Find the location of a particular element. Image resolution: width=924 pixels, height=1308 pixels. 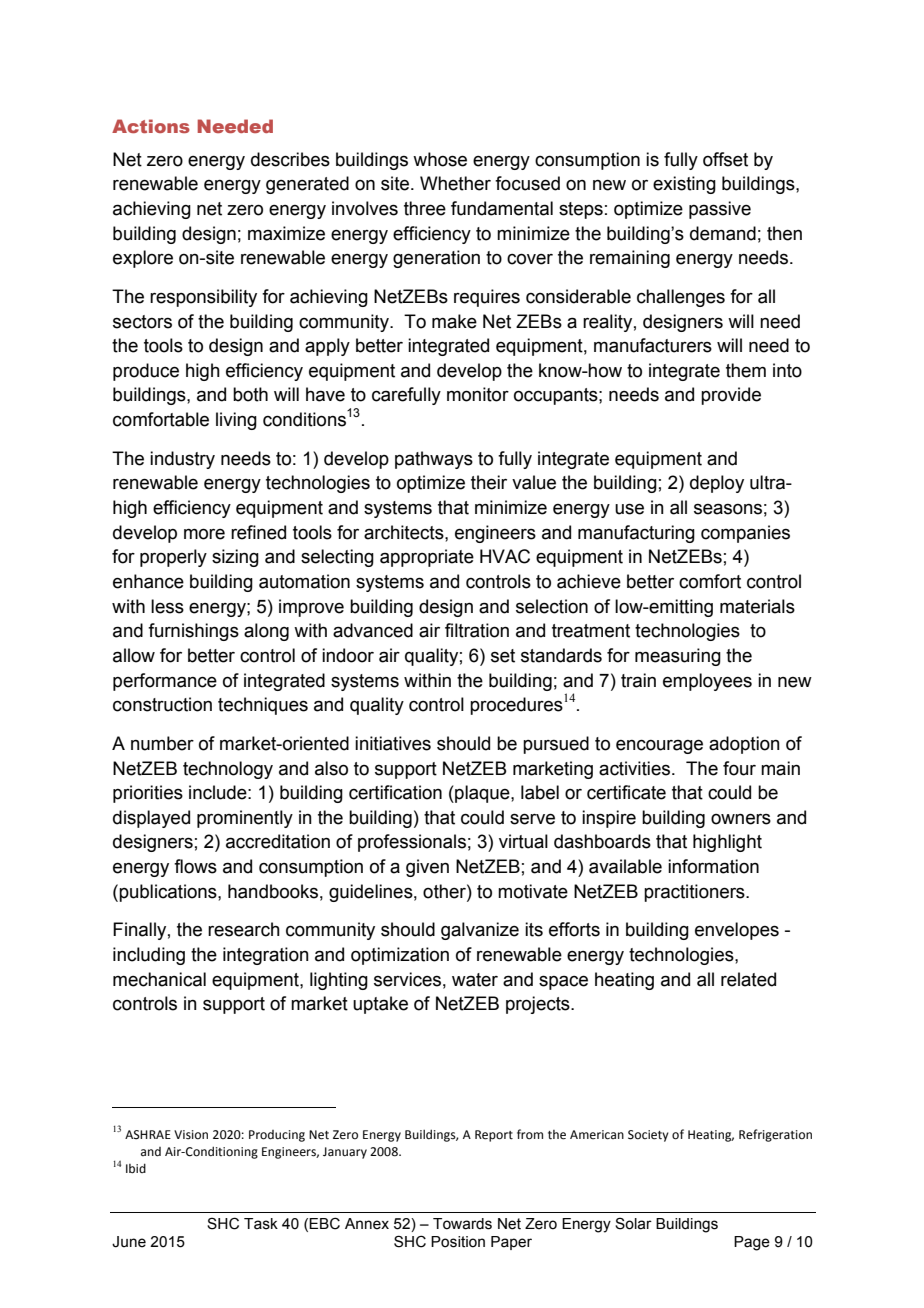

Actions is located at coordinates (151, 126).
